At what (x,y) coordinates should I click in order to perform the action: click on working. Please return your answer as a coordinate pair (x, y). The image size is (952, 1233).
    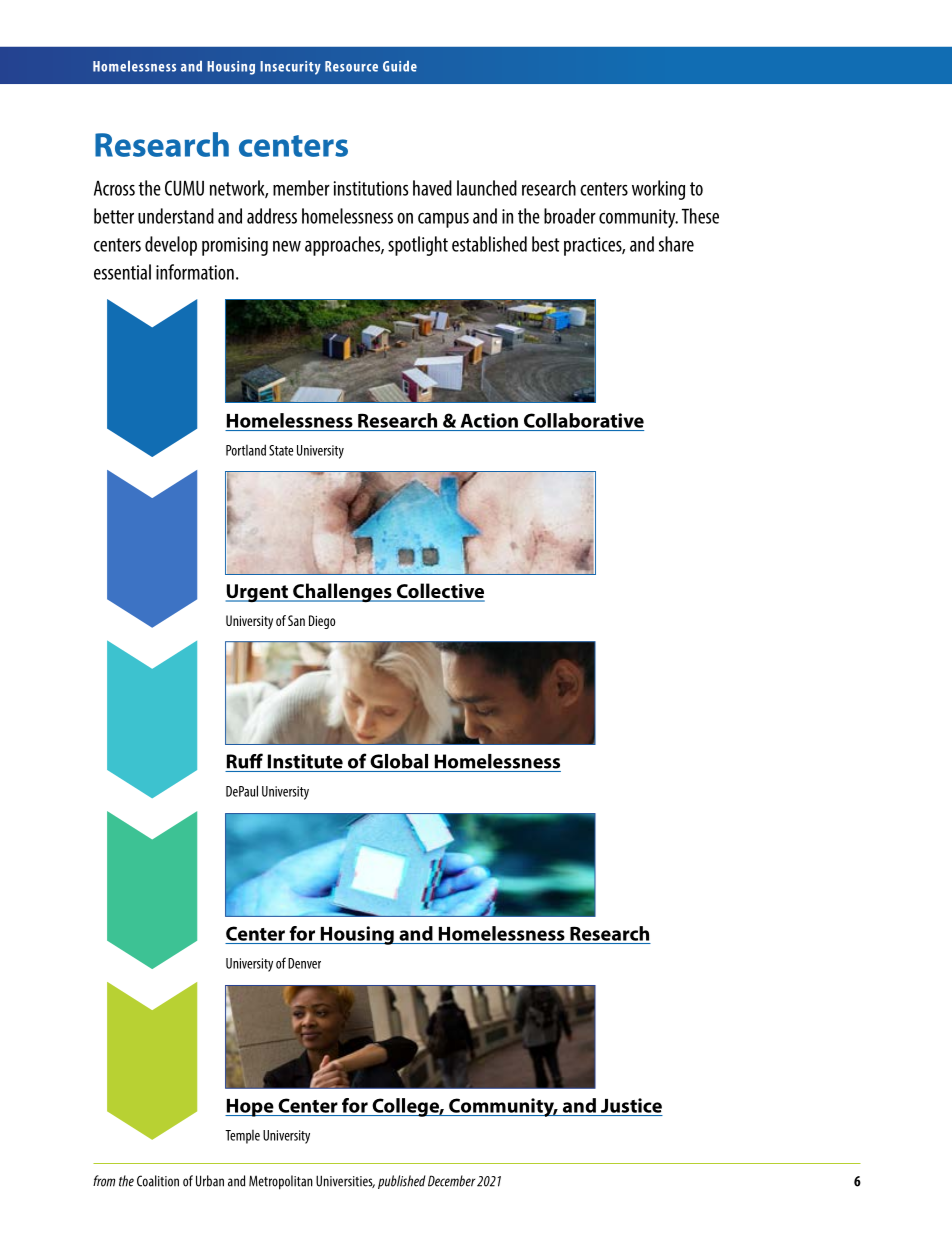
    Looking at the image, I should click on (658, 190).
